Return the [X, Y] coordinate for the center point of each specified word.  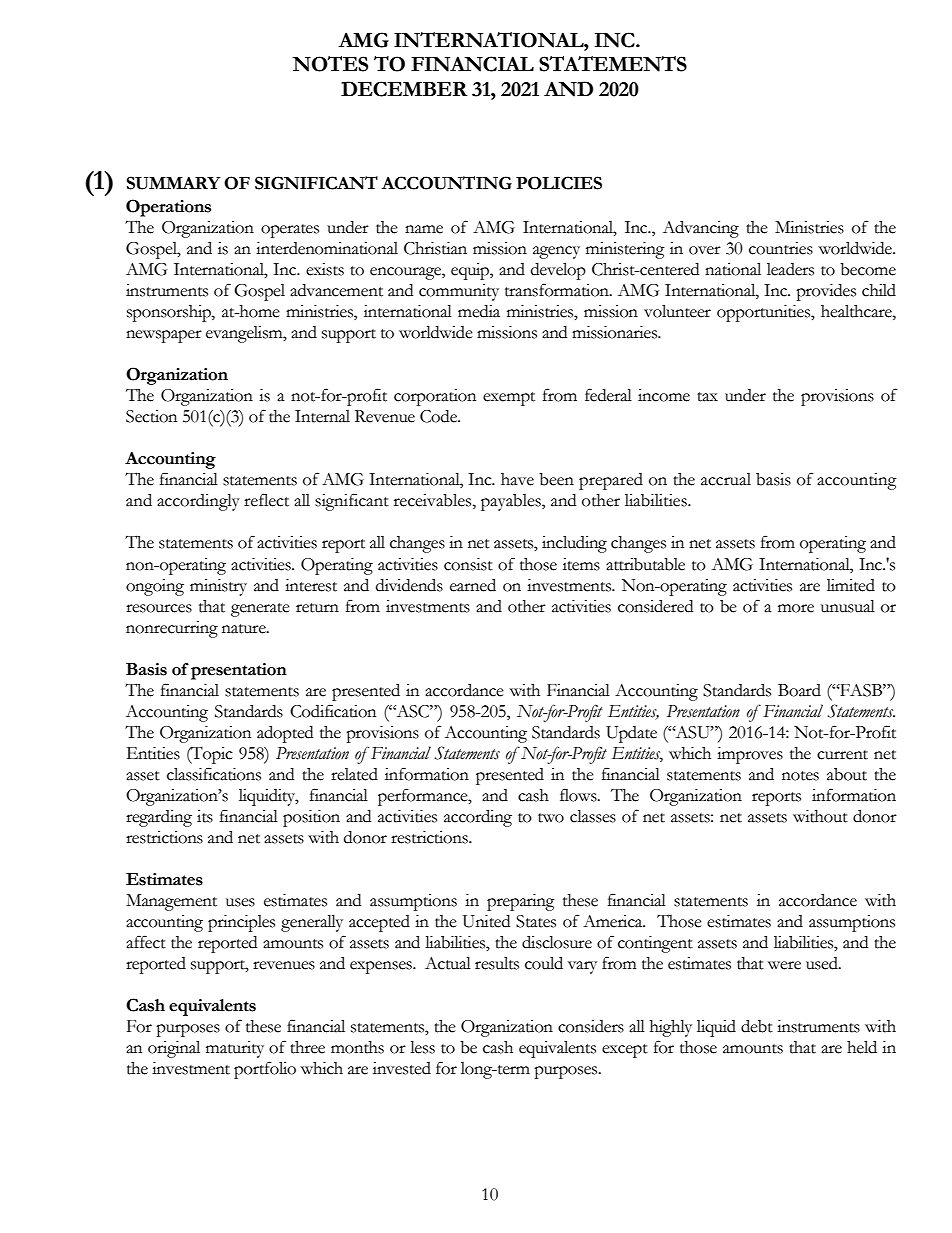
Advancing [701, 229]
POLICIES [559, 183]
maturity [235, 1049]
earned [473, 585]
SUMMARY [173, 183]
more [796, 608]
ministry [218, 587]
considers [591, 1026]
